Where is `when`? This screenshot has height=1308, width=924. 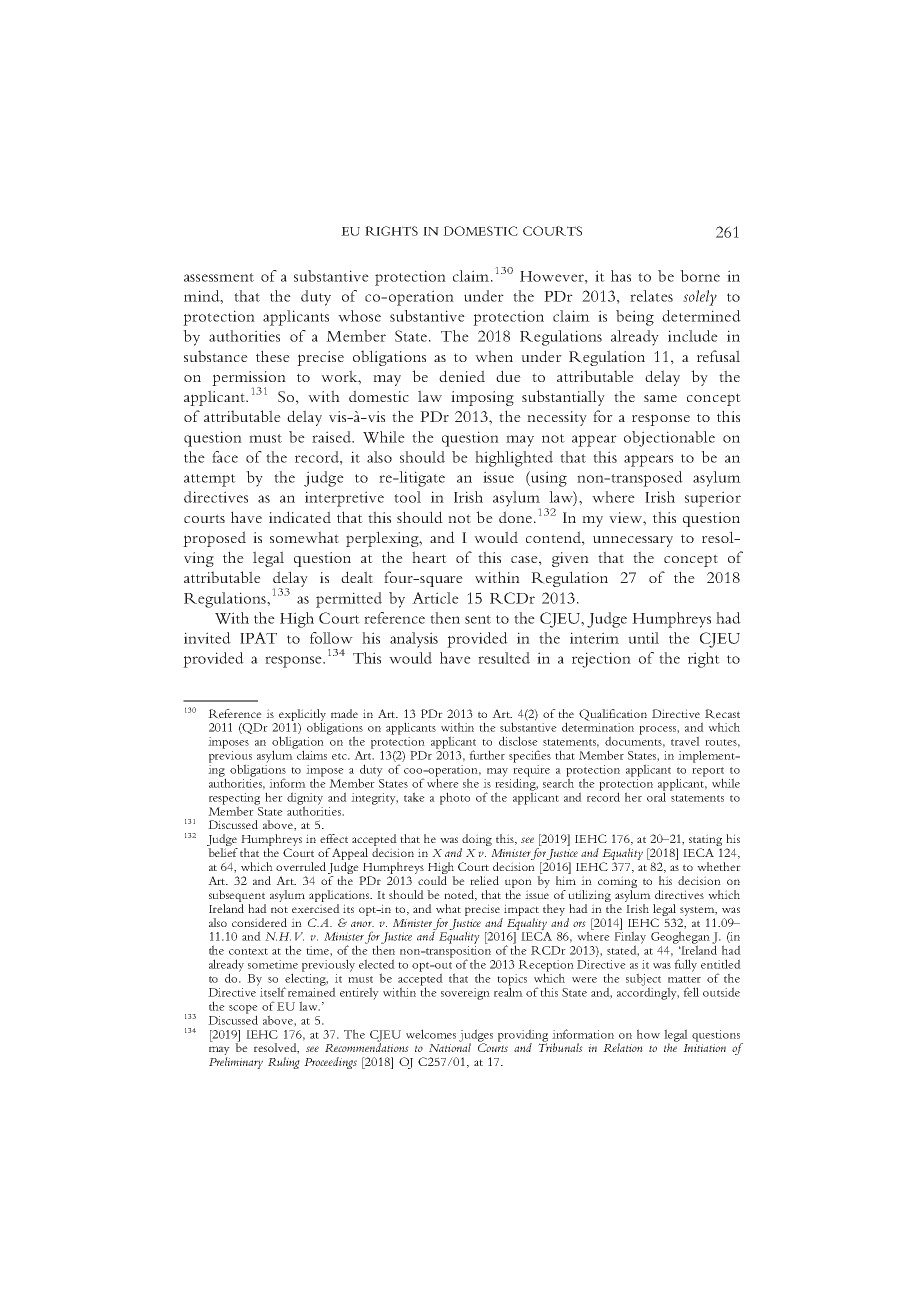
when is located at coordinates (494, 356).
